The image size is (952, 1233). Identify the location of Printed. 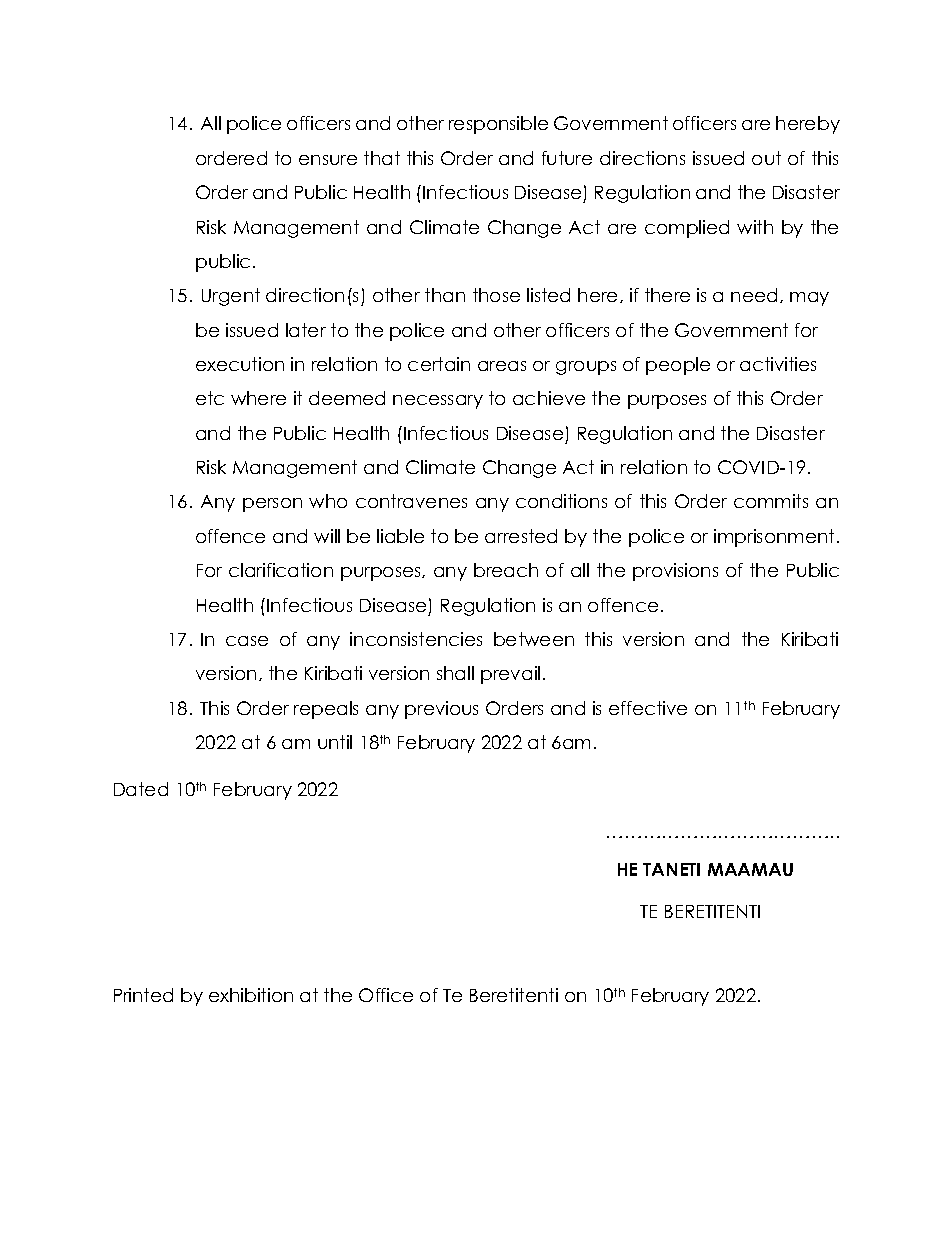
(143, 995).
